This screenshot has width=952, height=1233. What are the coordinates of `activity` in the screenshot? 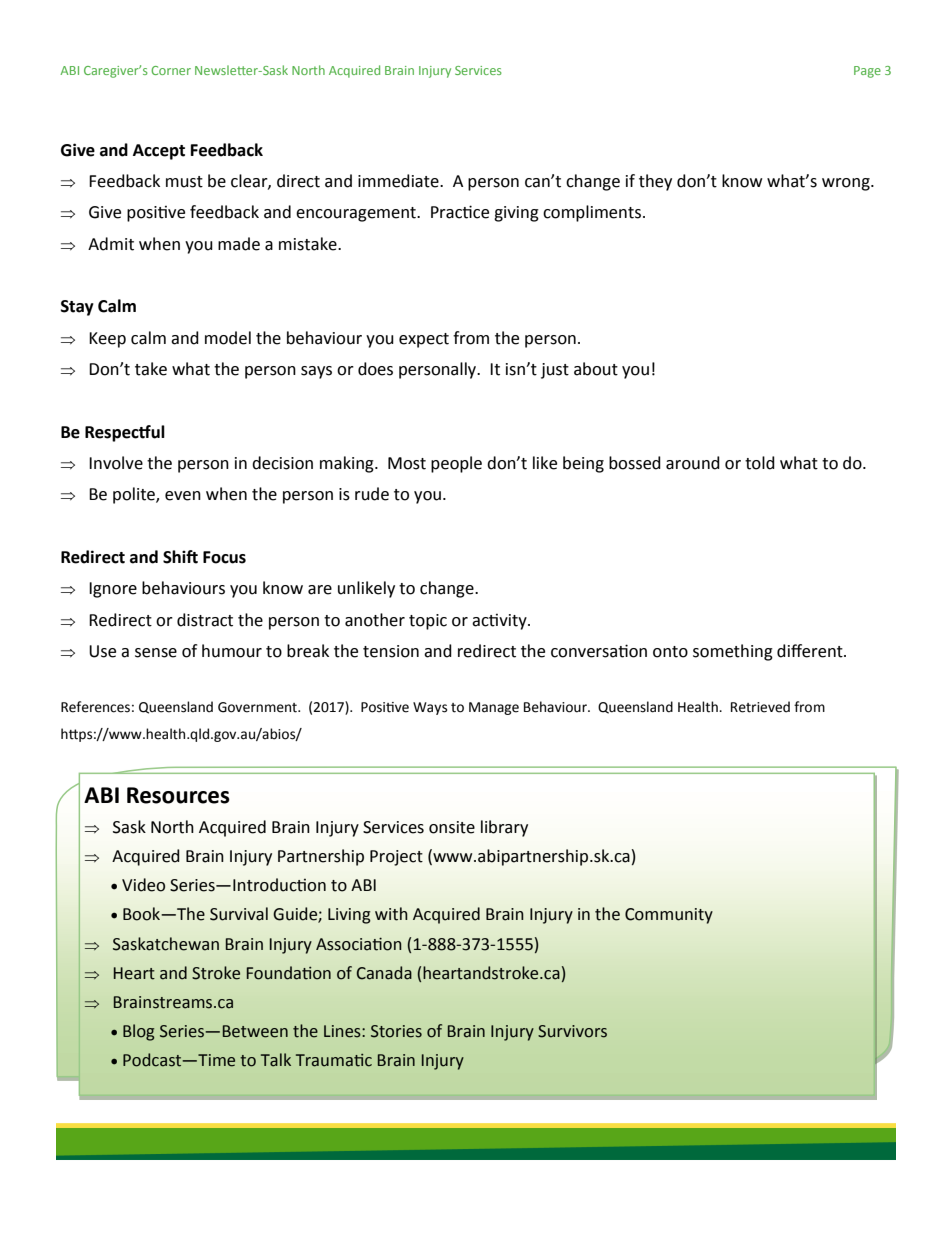 It's located at (500, 622).
